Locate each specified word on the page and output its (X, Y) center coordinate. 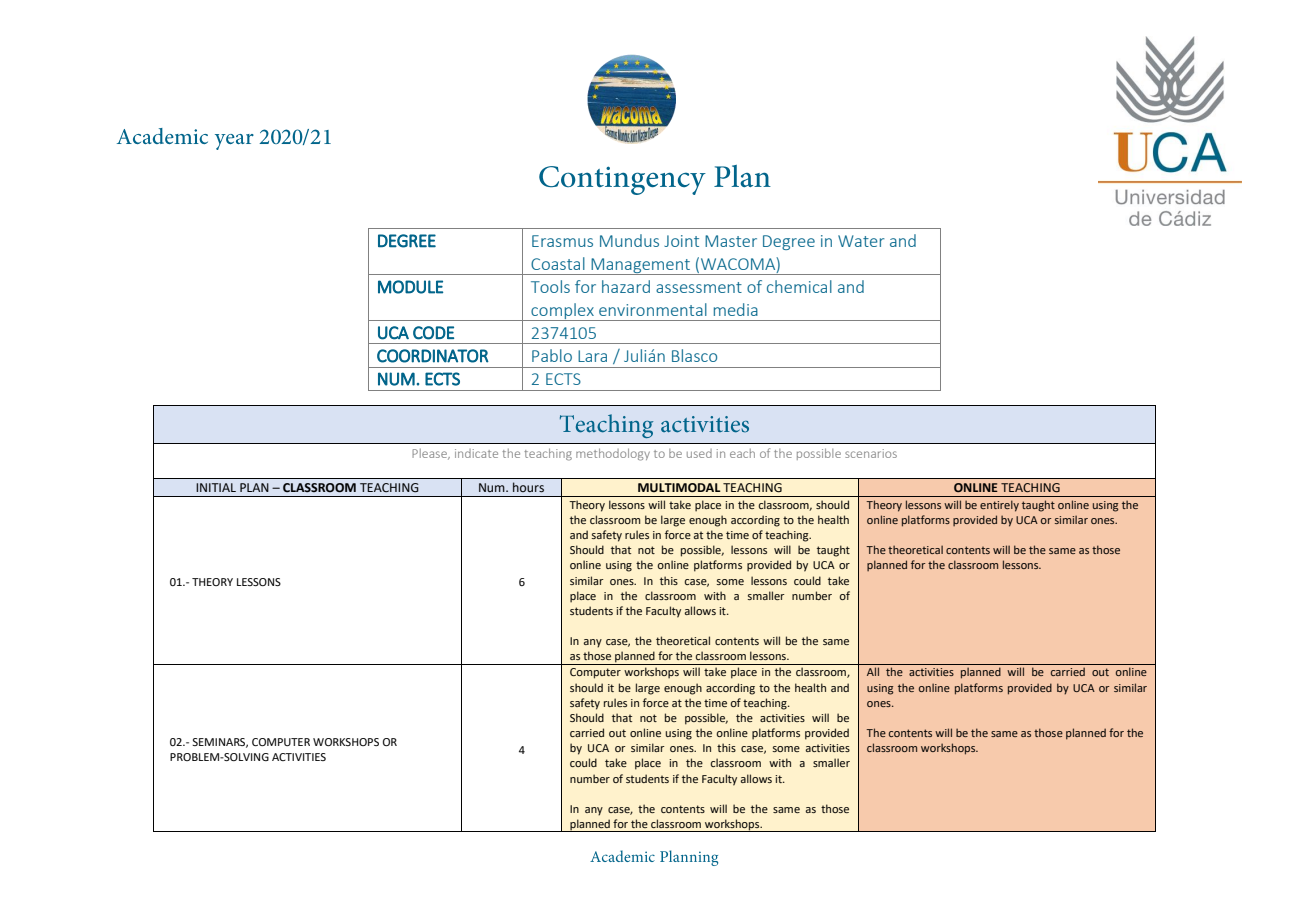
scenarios (871, 453)
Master (731, 241)
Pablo (552, 355)
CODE (433, 333)
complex (562, 312)
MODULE (410, 287)
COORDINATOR (433, 356)
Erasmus (562, 241)
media (736, 309)
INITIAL (216, 487)
